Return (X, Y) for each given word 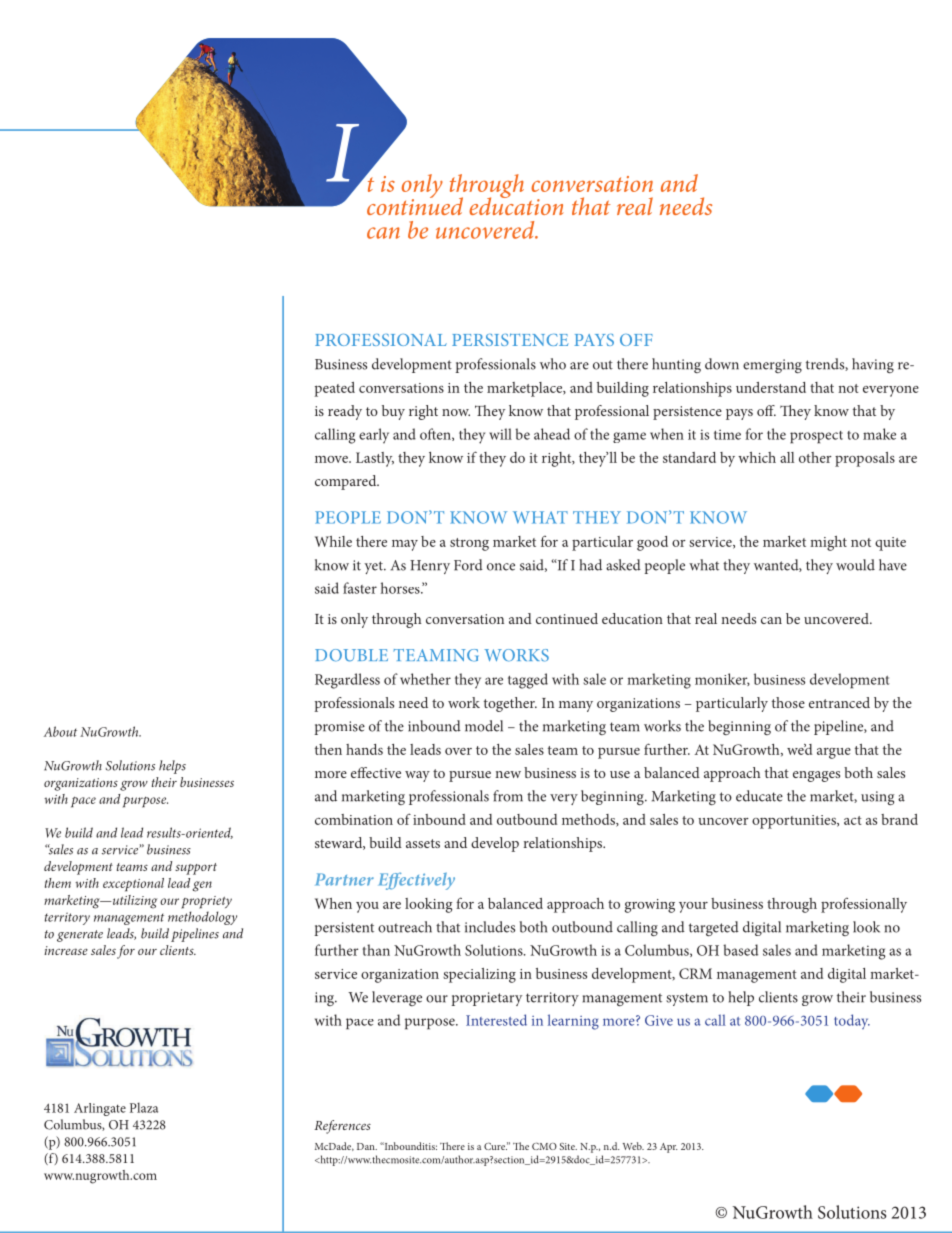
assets (423, 843)
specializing (479, 975)
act (853, 820)
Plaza (144, 1107)
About (60, 731)
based (740, 950)
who (553, 364)
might (828, 543)
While (333, 541)
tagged (528, 681)
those (788, 702)
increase (66, 950)
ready (345, 412)
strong (469, 544)
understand (771, 387)
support (196, 869)
